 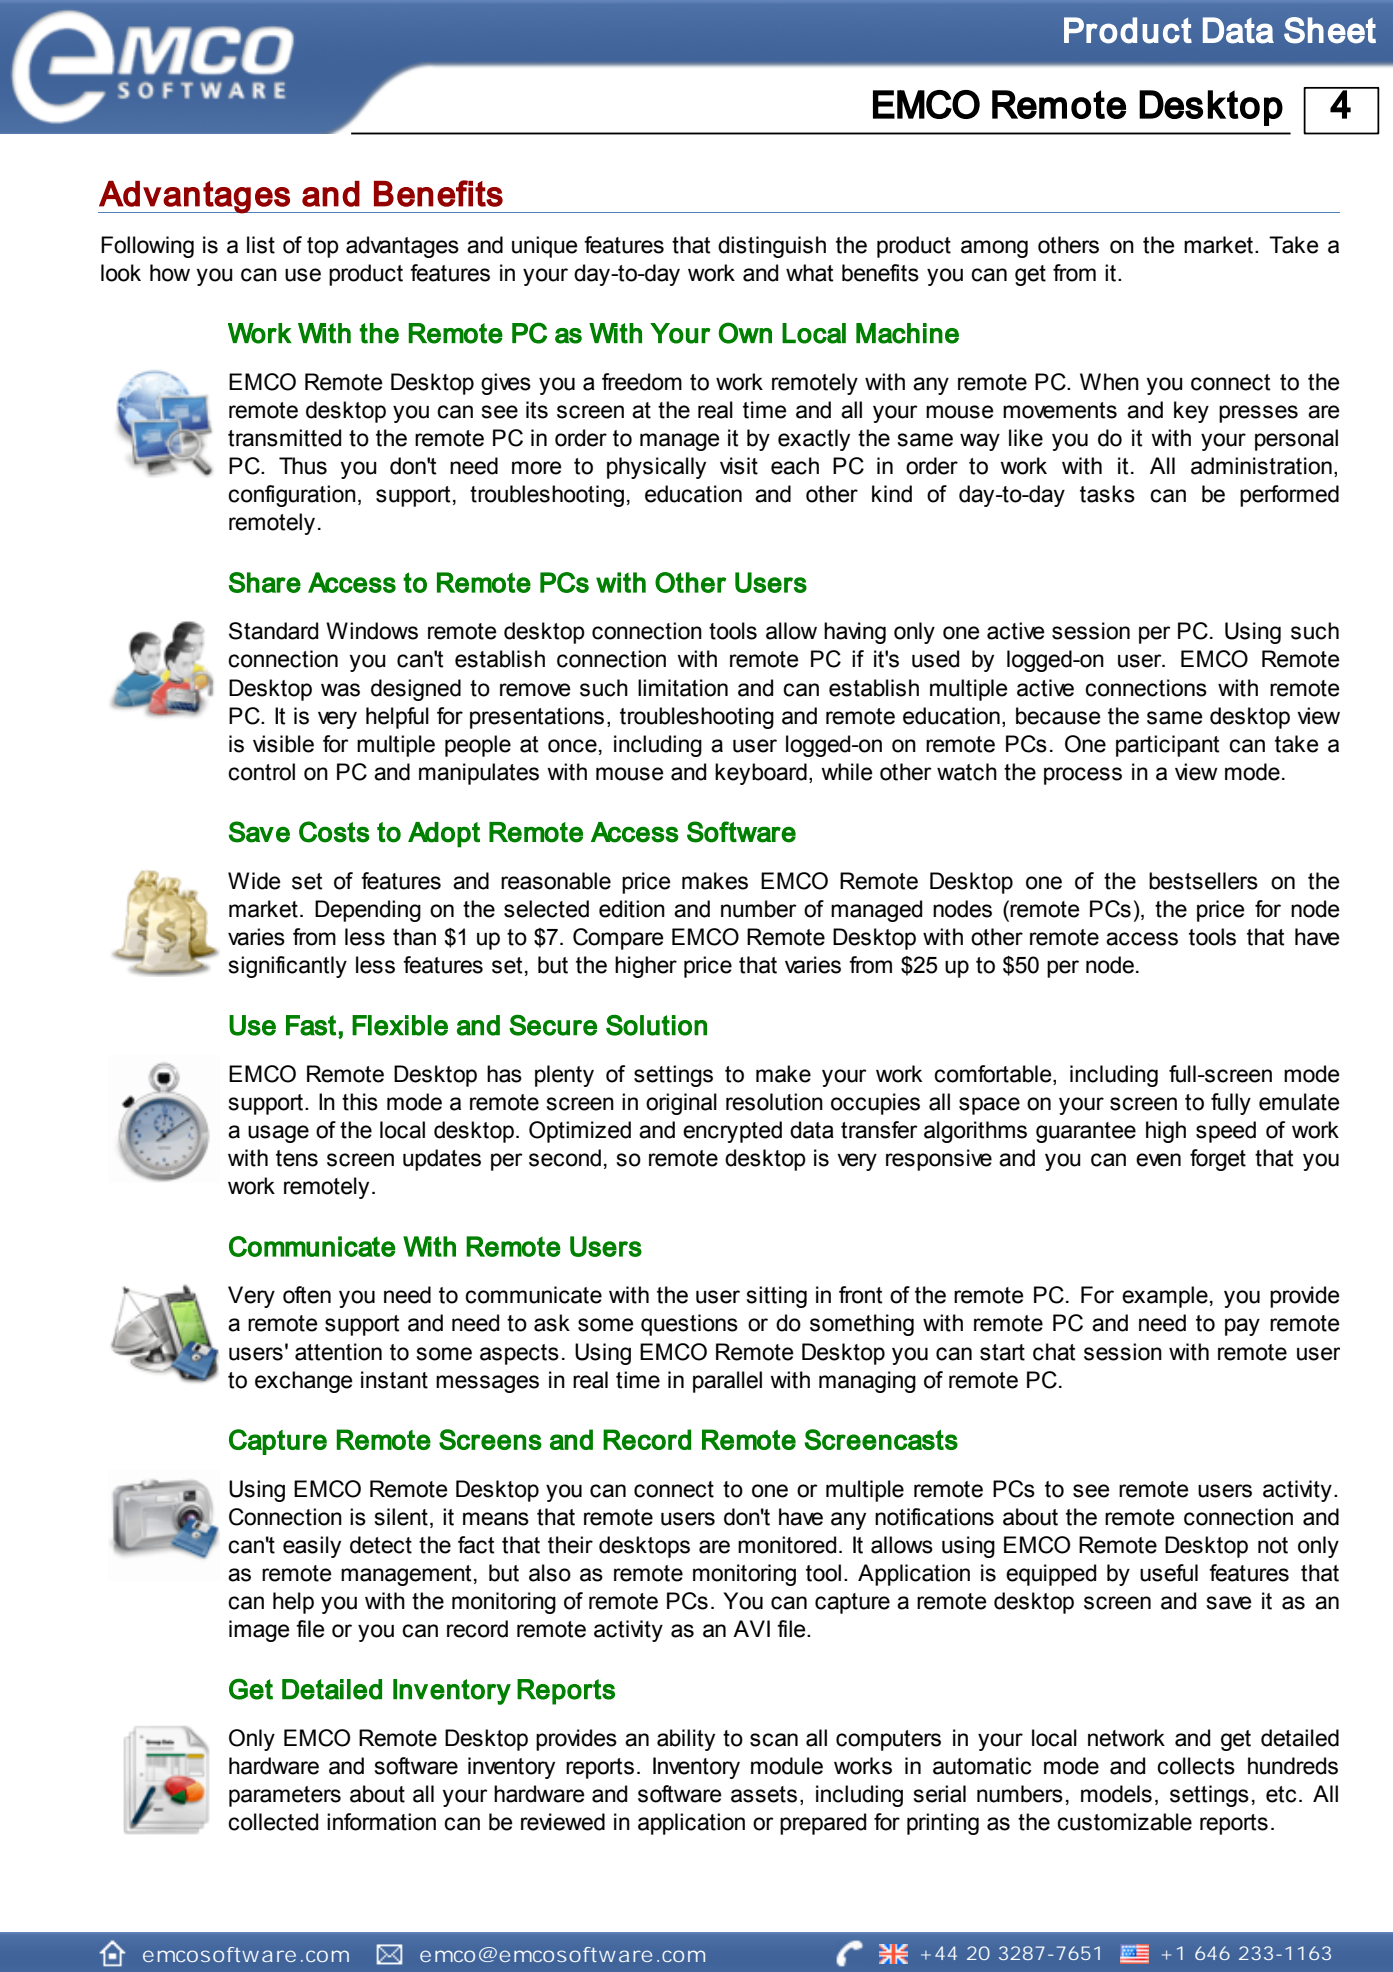 What do you see at coordinates (285, 1796) in the document?
I see `parameters` at bounding box center [285, 1796].
